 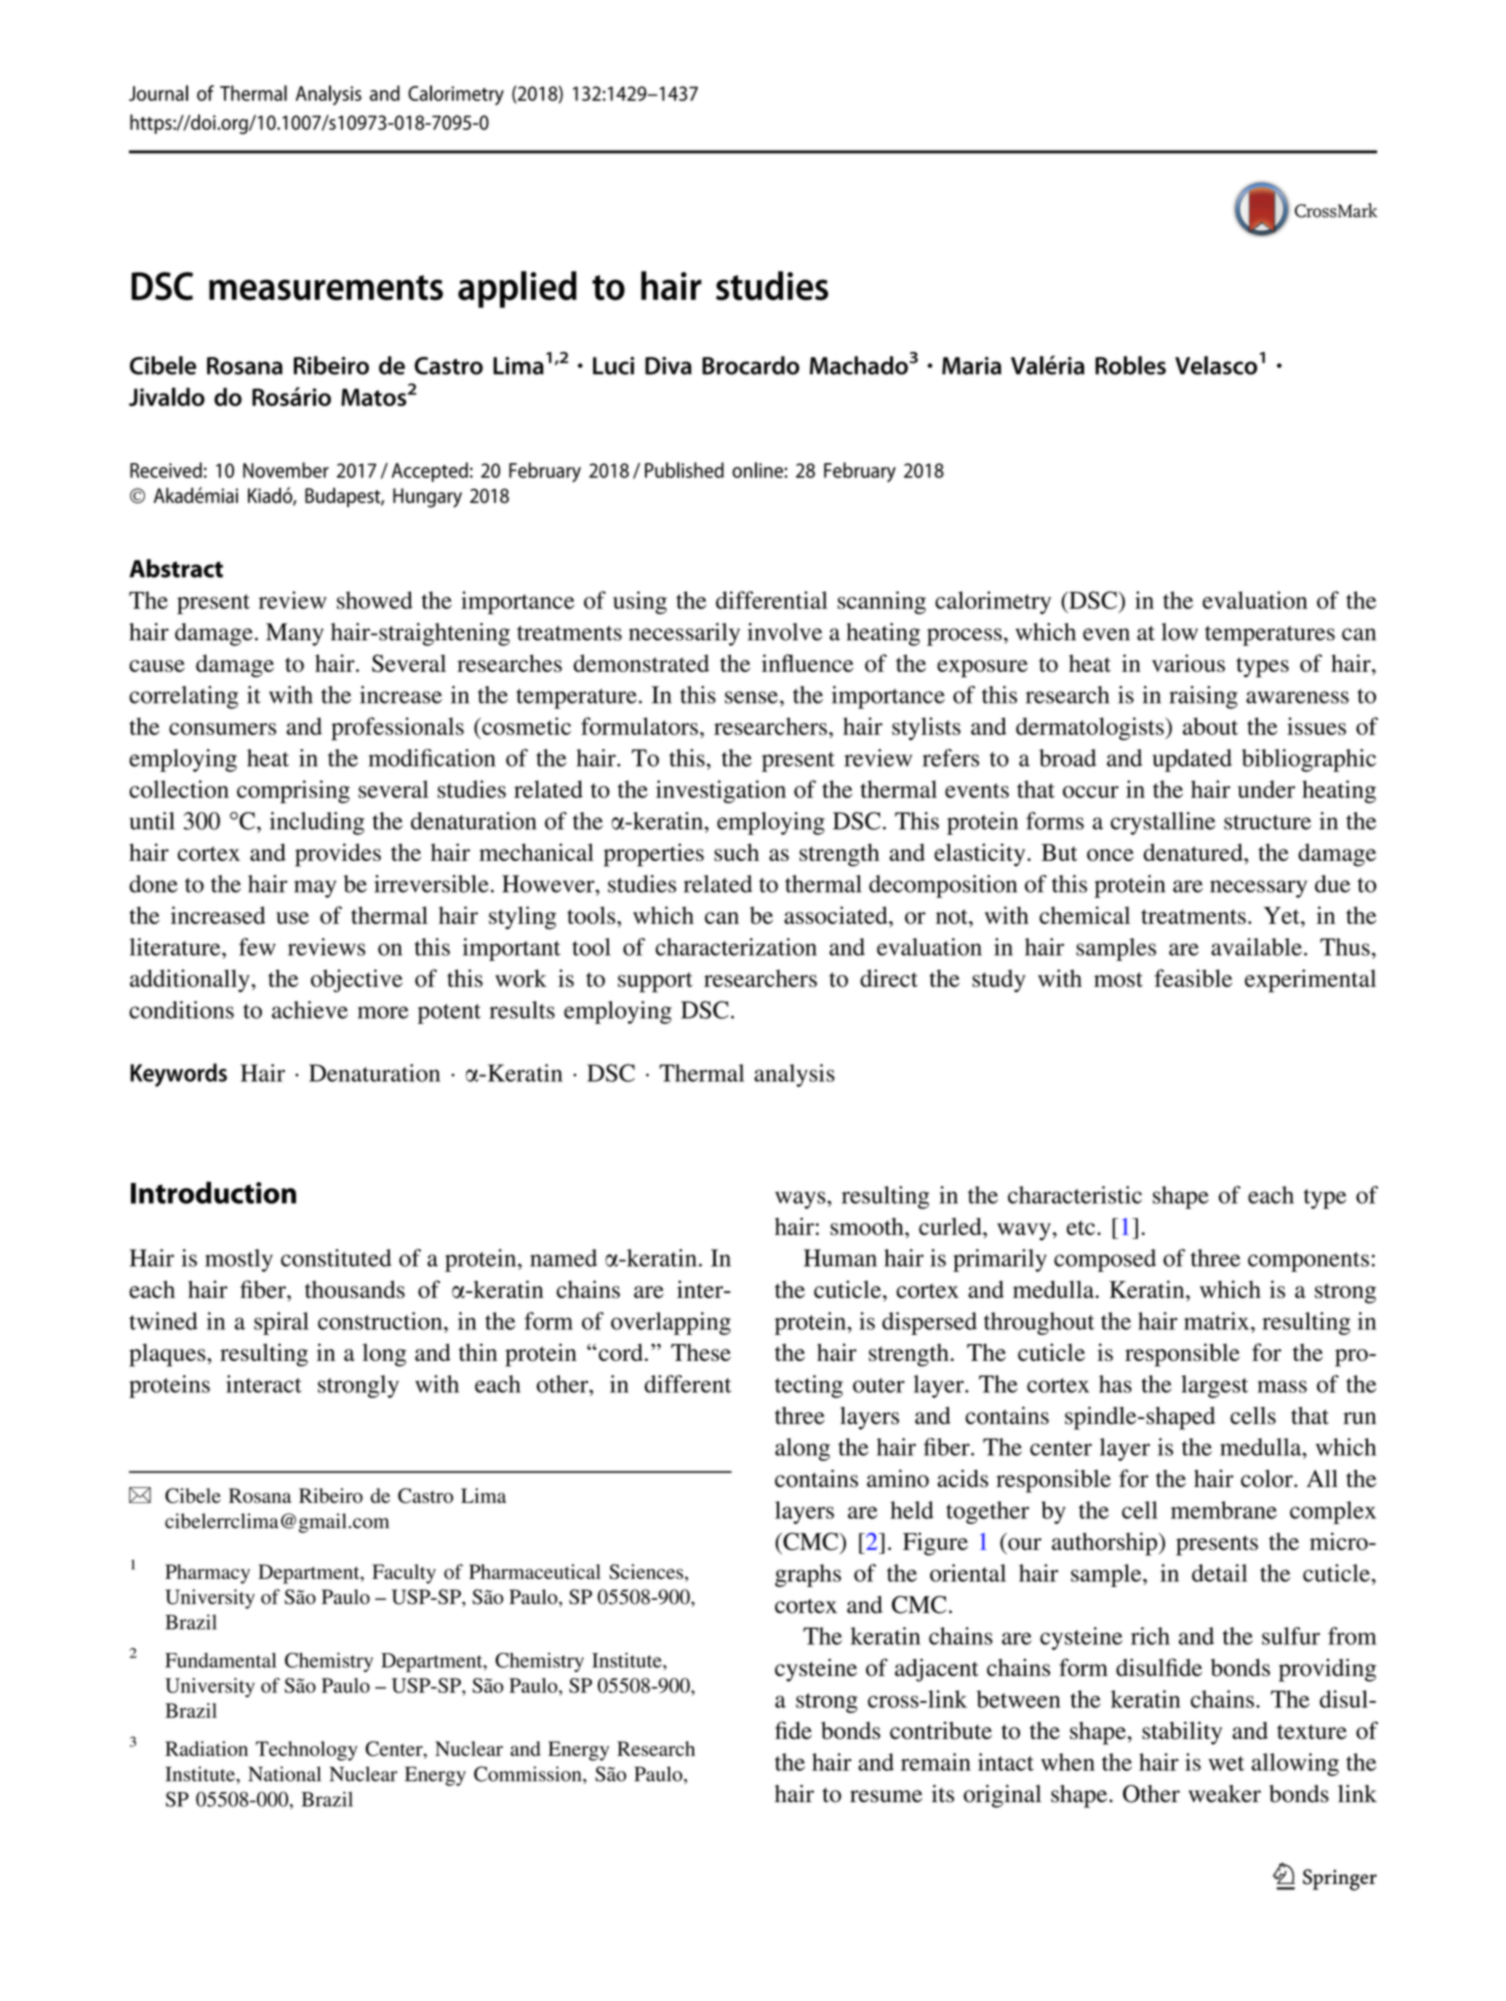 I want to click on investigation, so click(x=721, y=791).
